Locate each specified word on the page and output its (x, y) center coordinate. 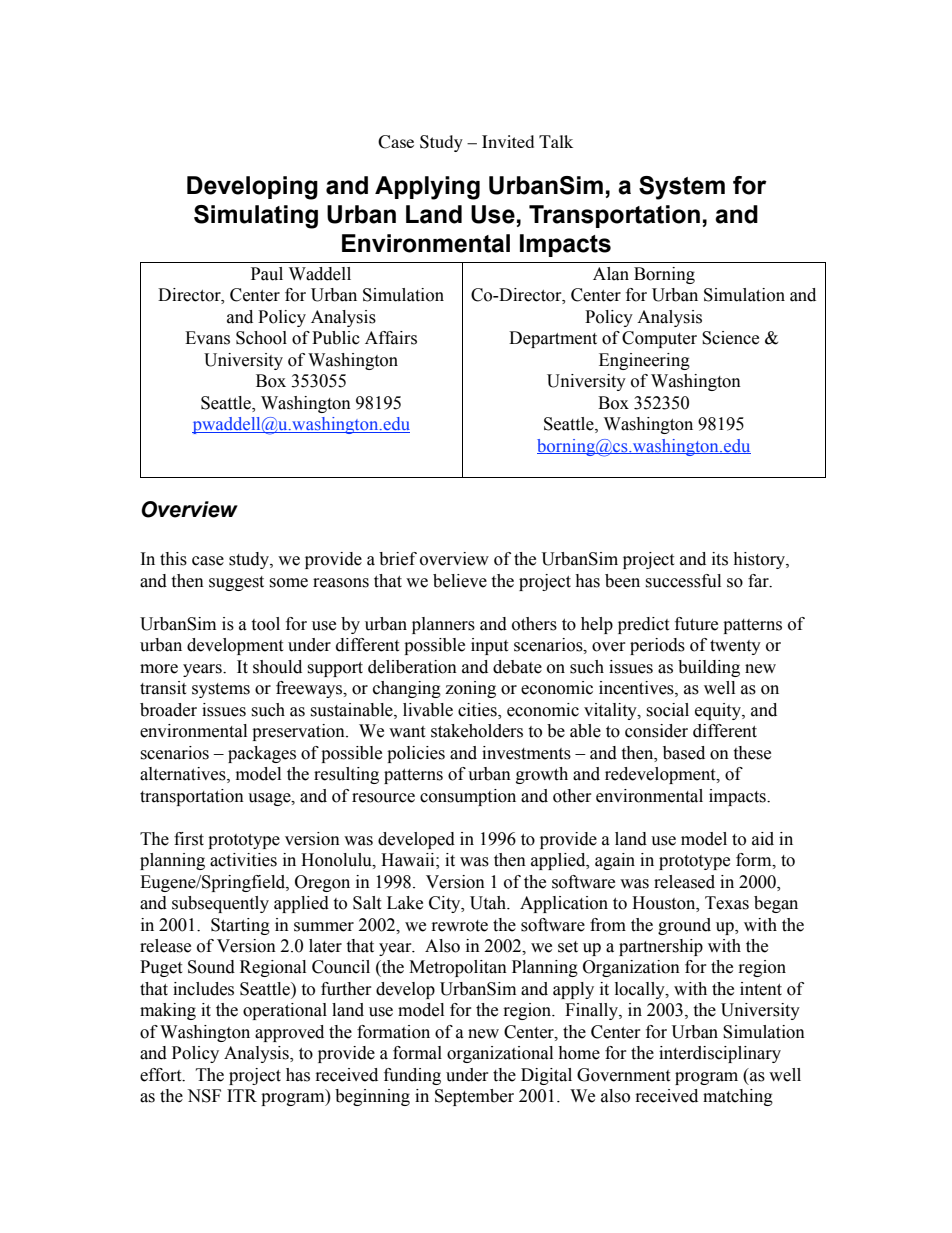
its (720, 559)
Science (730, 338)
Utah (489, 903)
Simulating (256, 217)
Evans (207, 338)
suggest (236, 583)
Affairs (391, 338)
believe (460, 581)
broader (168, 710)
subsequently (220, 904)
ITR (242, 1095)
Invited (508, 141)
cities (478, 710)
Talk (556, 141)
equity (719, 711)
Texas (727, 903)
